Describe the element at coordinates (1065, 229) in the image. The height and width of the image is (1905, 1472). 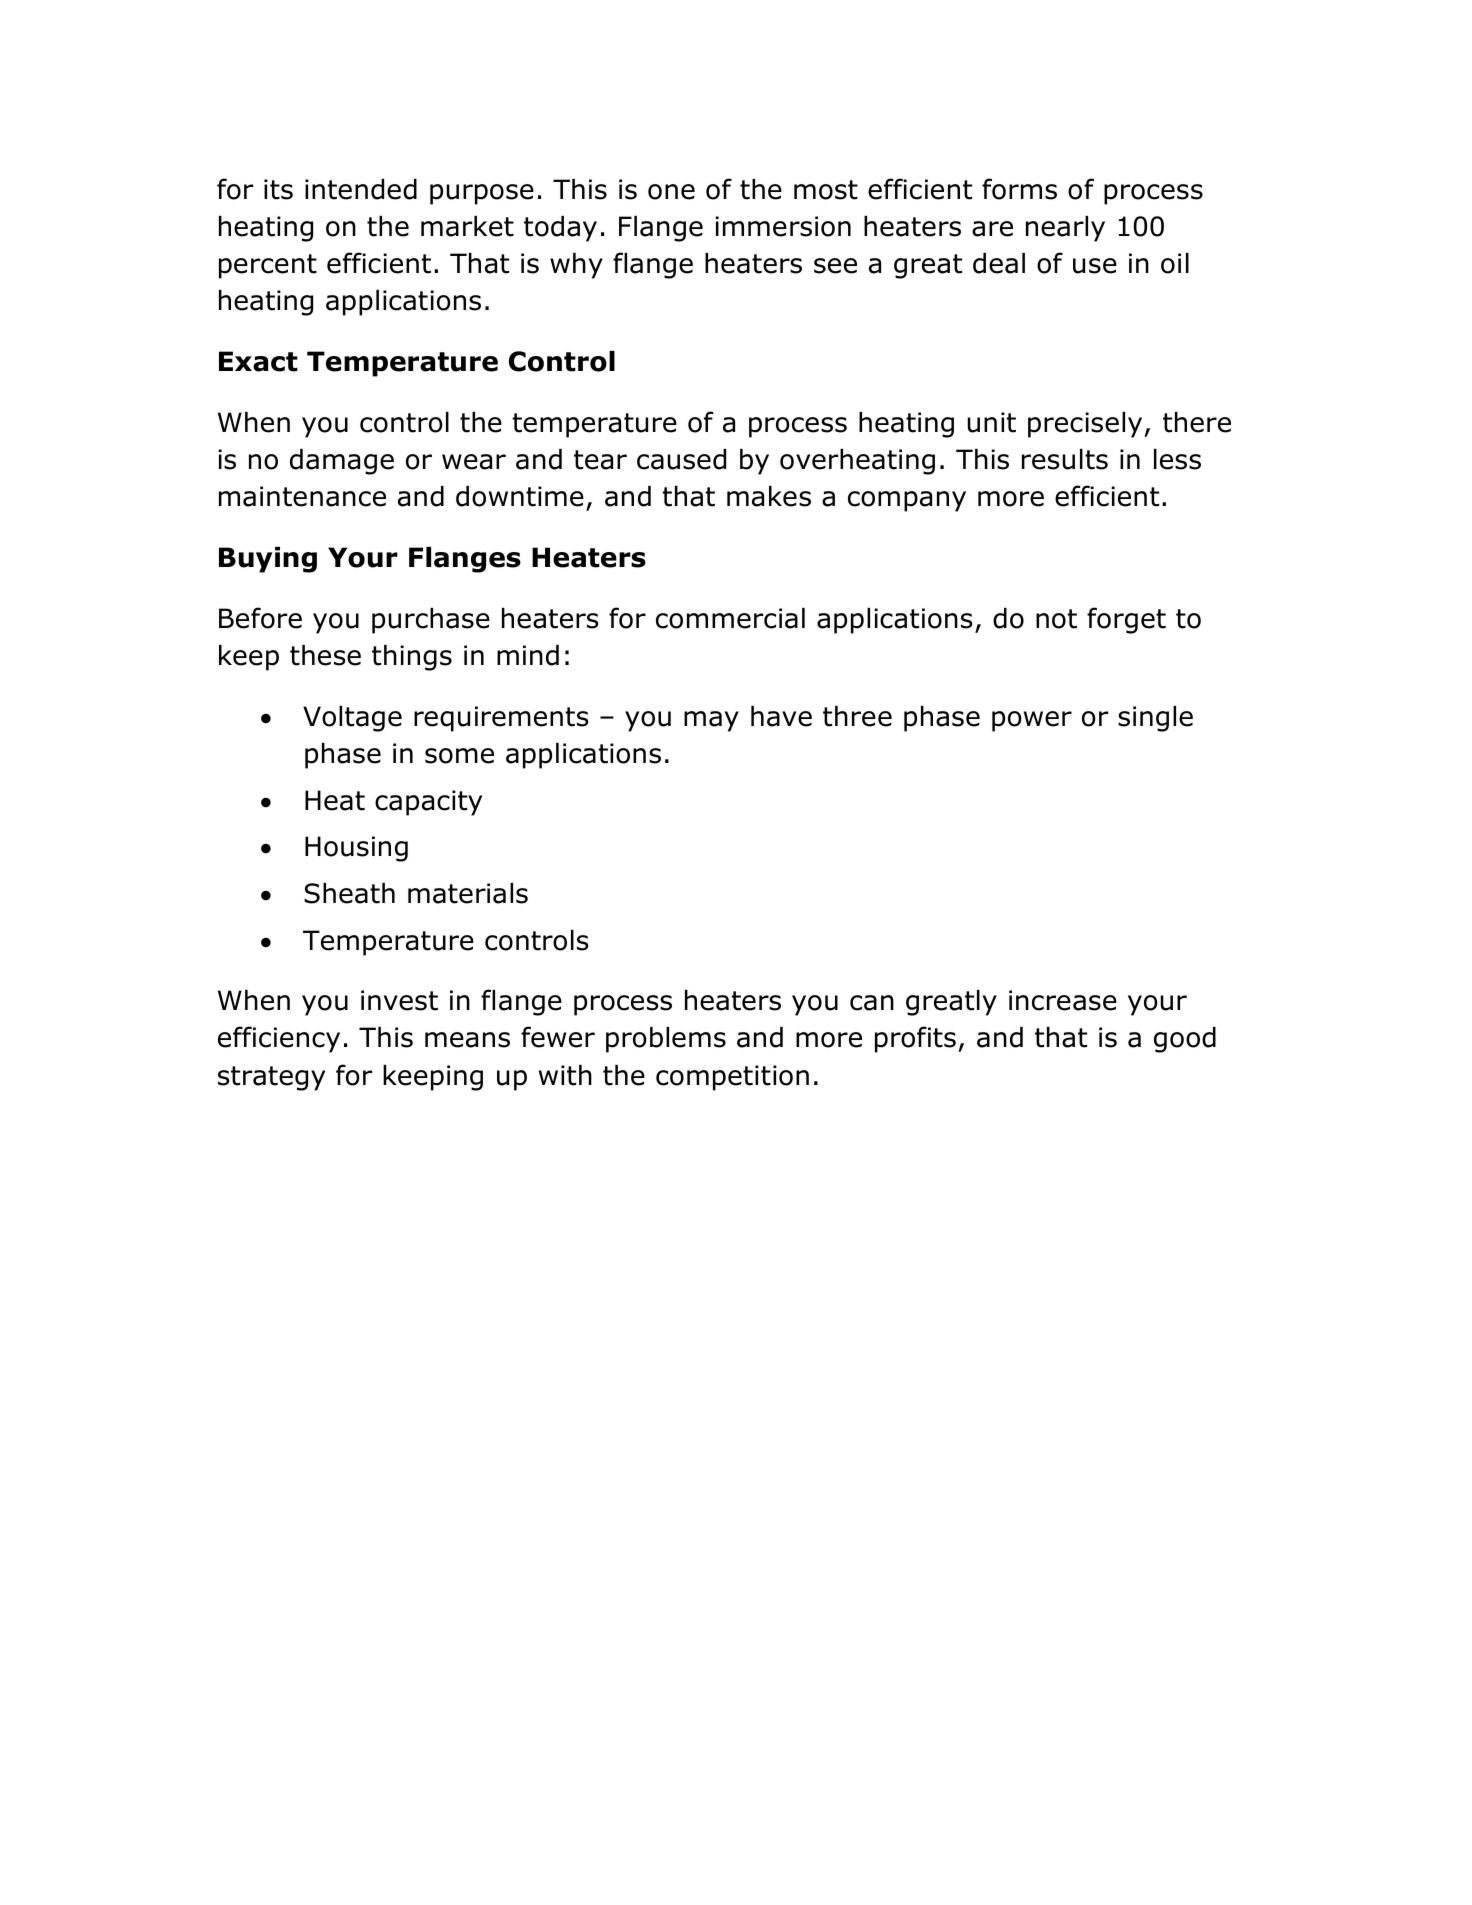
I see `nearly` at that location.
